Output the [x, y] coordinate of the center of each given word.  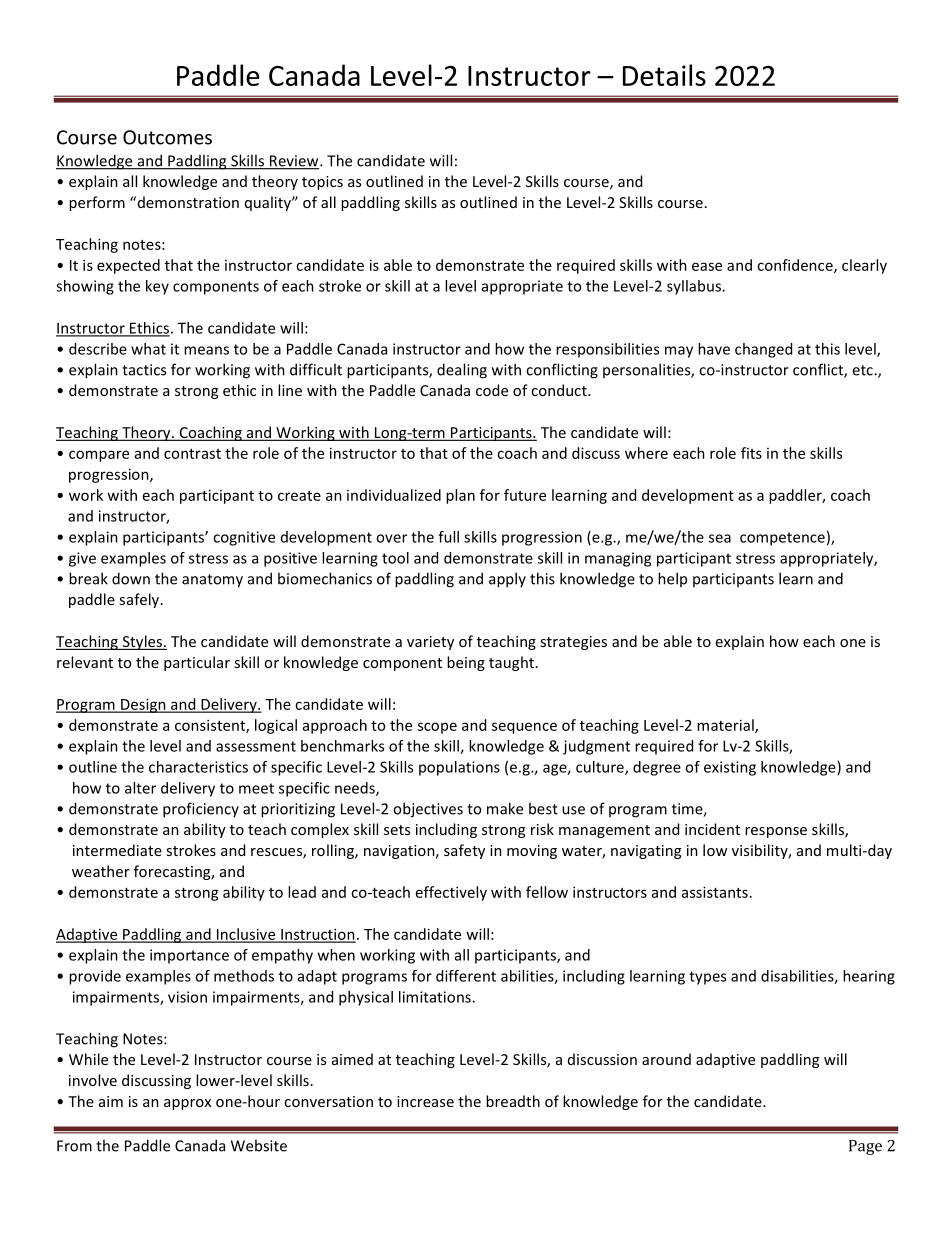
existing [730, 768]
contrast [192, 454]
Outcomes [167, 137]
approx [187, 1104]
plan [460, 496]
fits [751, 453]
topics [322, 183]
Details [664, 75]
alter [140, 788]
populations [459, 768]
